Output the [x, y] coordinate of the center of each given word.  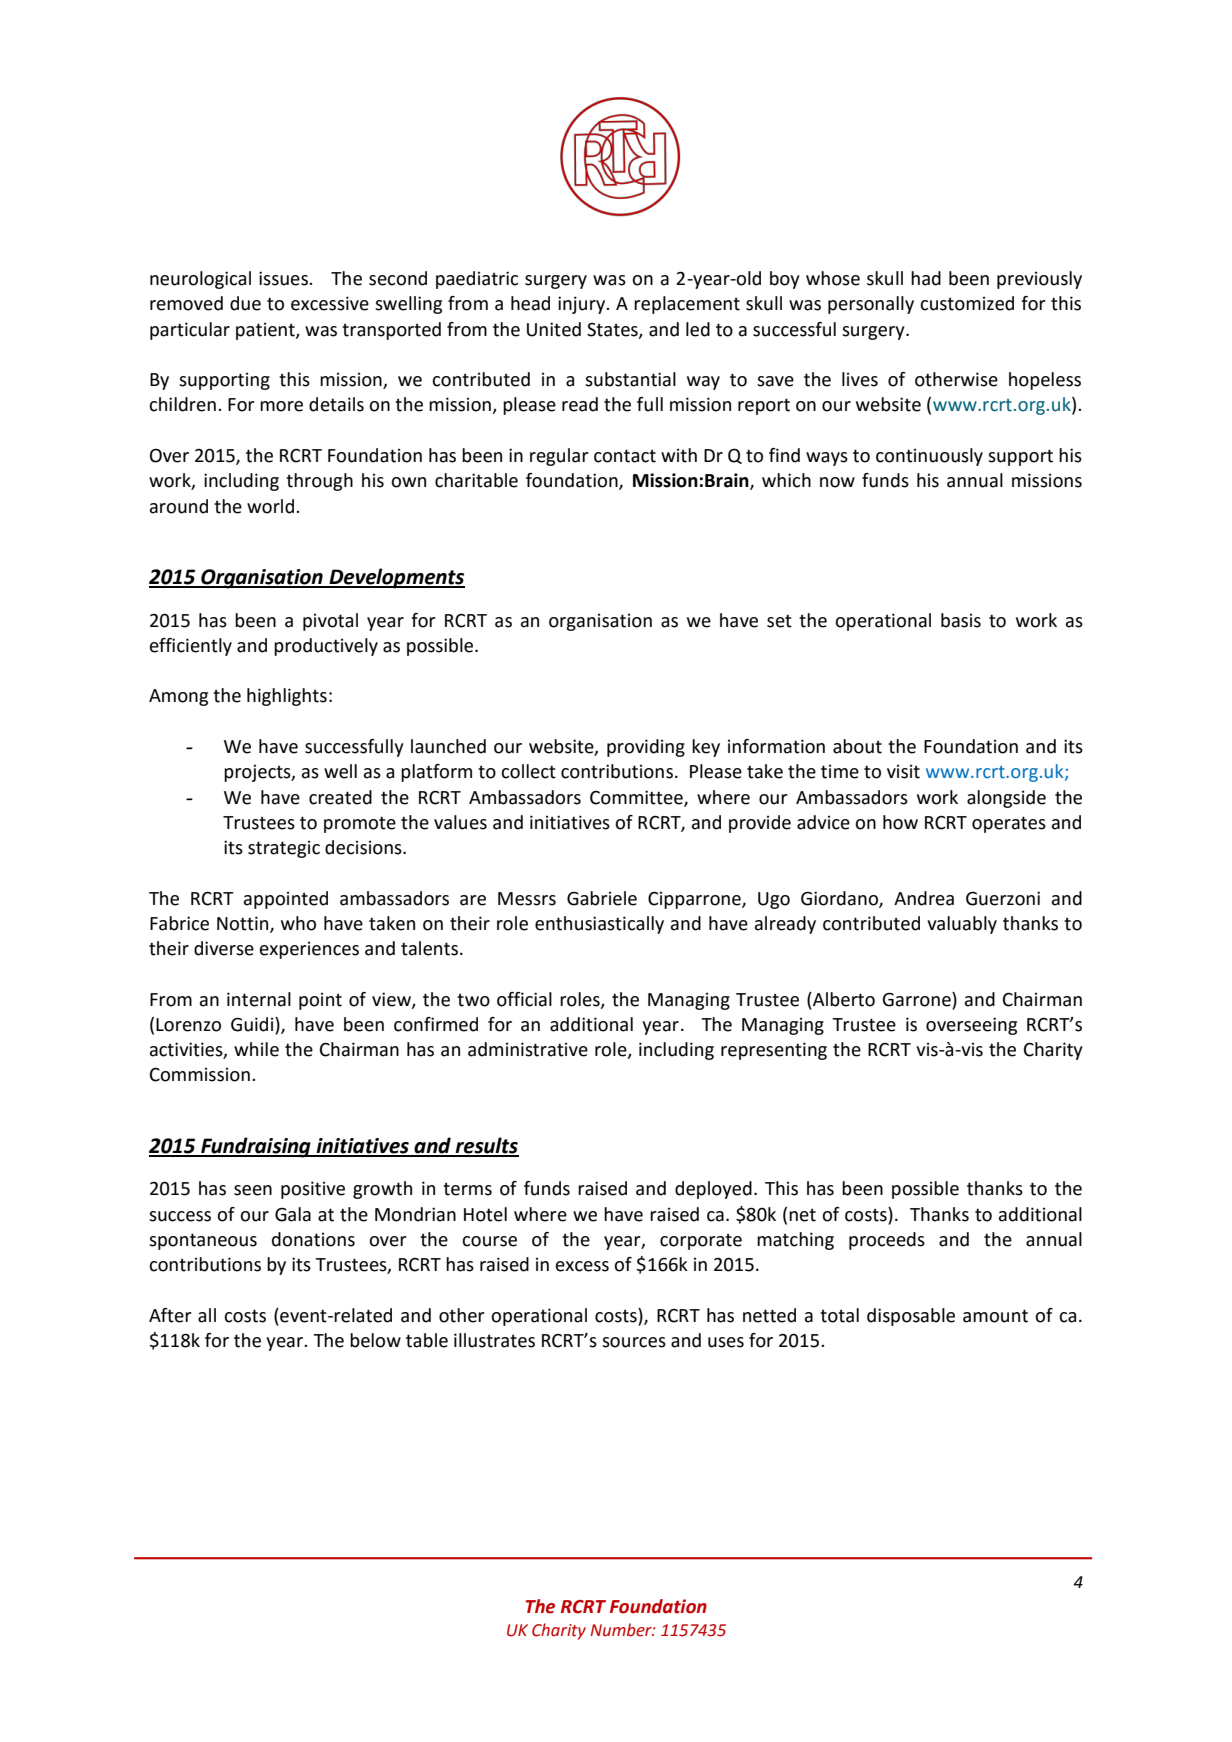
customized [967, 303]
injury [583, 305]
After [170, 1315]
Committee [637, 798]
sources [634, 1342]
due [245, 303]
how [900, 822]
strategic [284, 849]
